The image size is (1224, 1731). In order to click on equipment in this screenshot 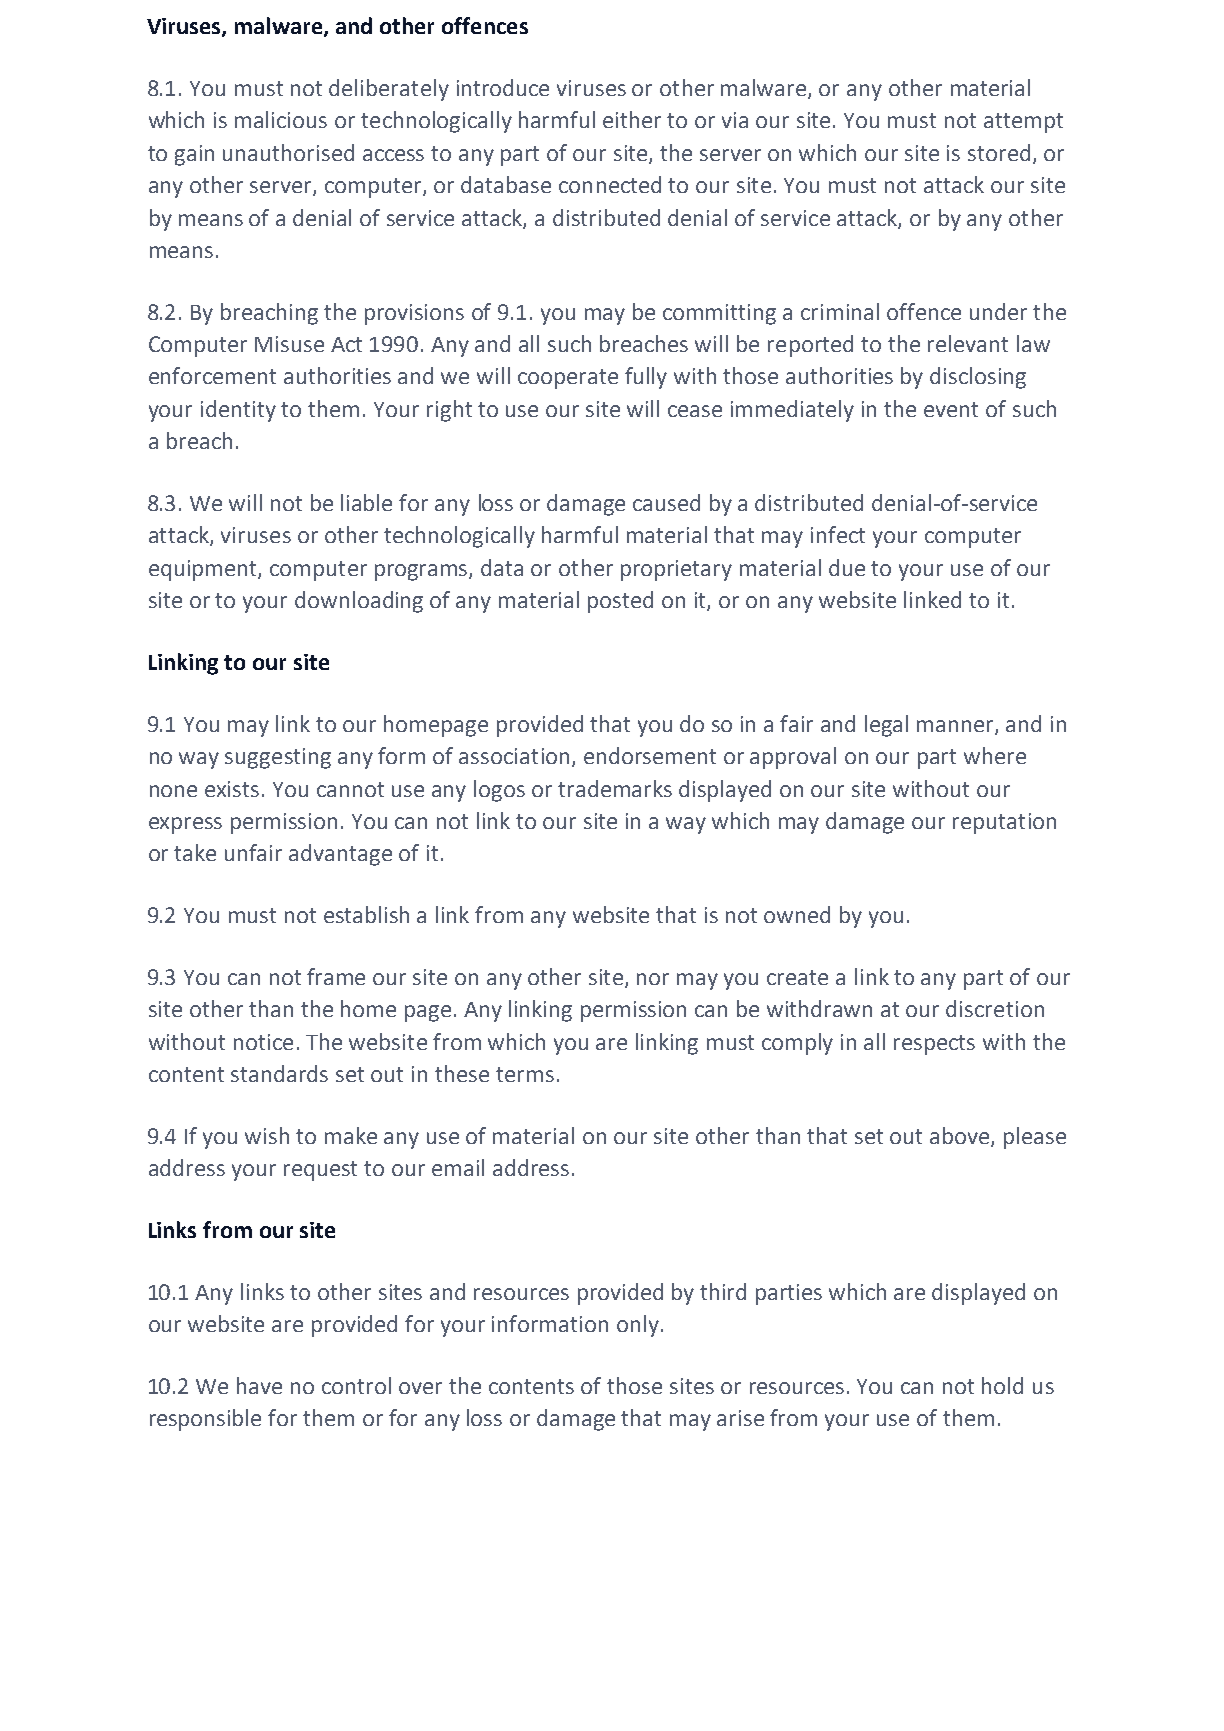, I will do `click(204, 570)`.
